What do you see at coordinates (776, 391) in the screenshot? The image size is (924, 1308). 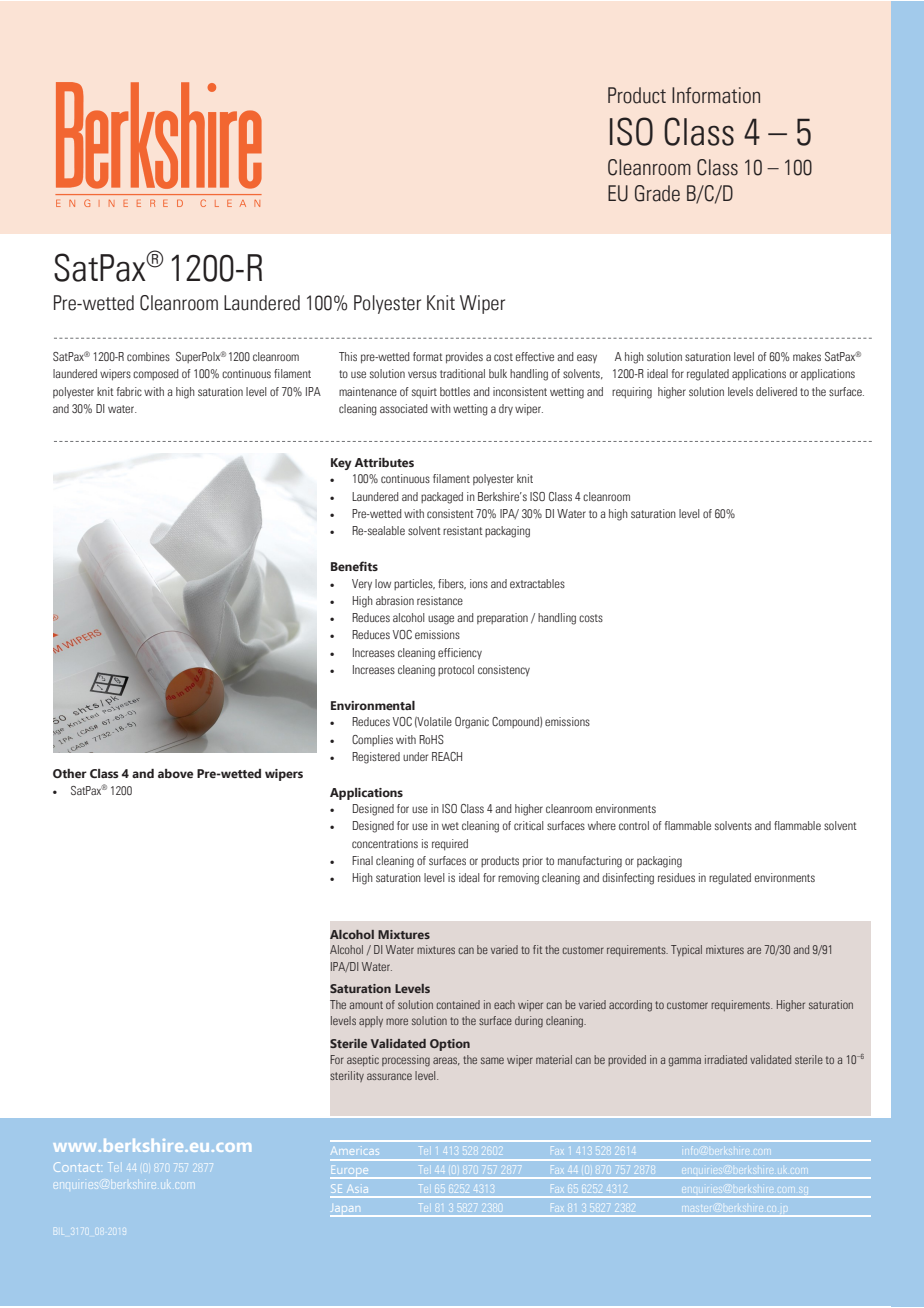 I see `delivered` at bounding box center [776, 391].
